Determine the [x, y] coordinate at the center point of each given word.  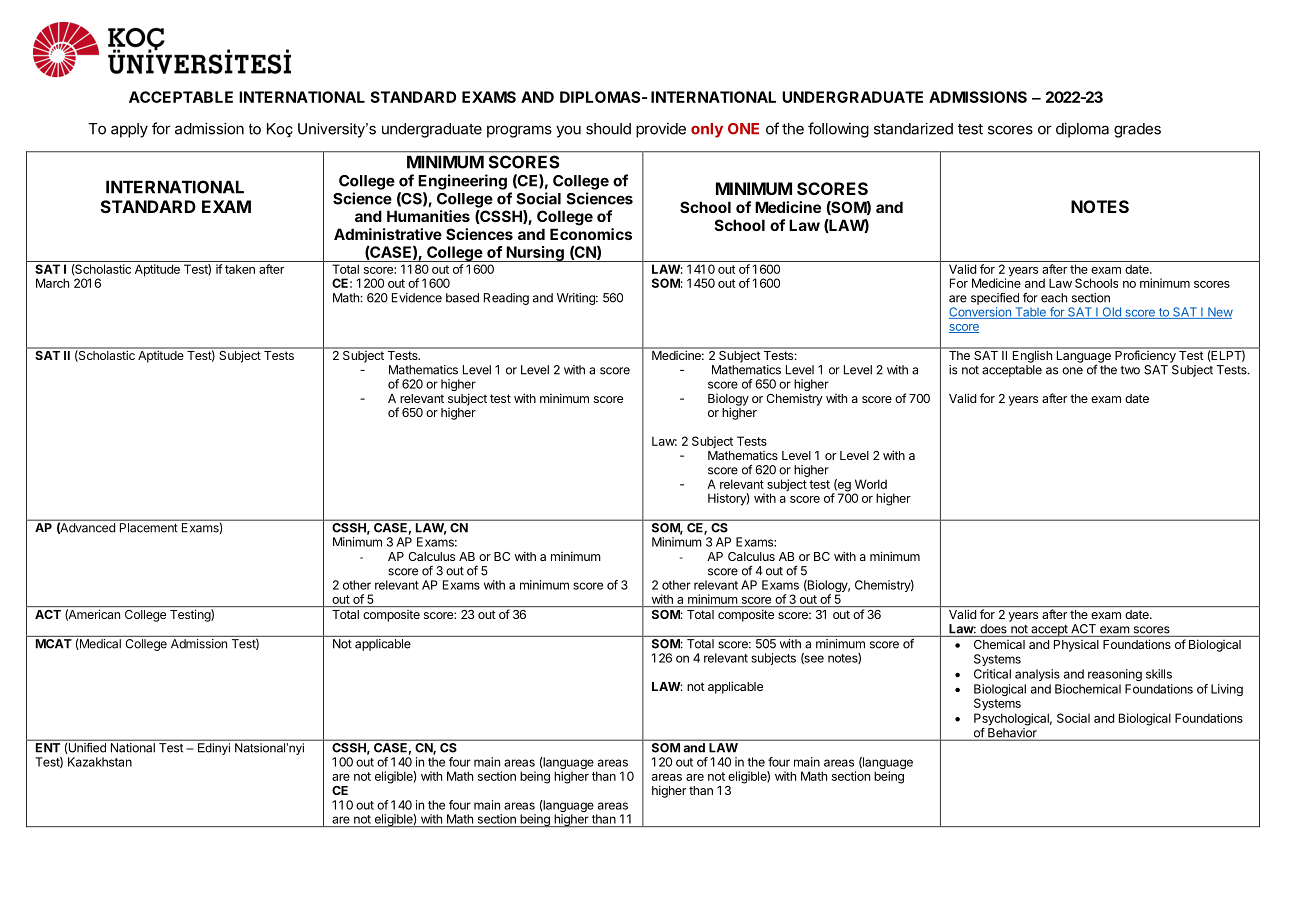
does [993, 629]
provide [661, 130]
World [871, 484]
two [1130, 370]
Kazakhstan [100, 762]
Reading [506, 299]
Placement [148, 528]
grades [1137, 130]
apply [129, 130]
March [52, 283]
